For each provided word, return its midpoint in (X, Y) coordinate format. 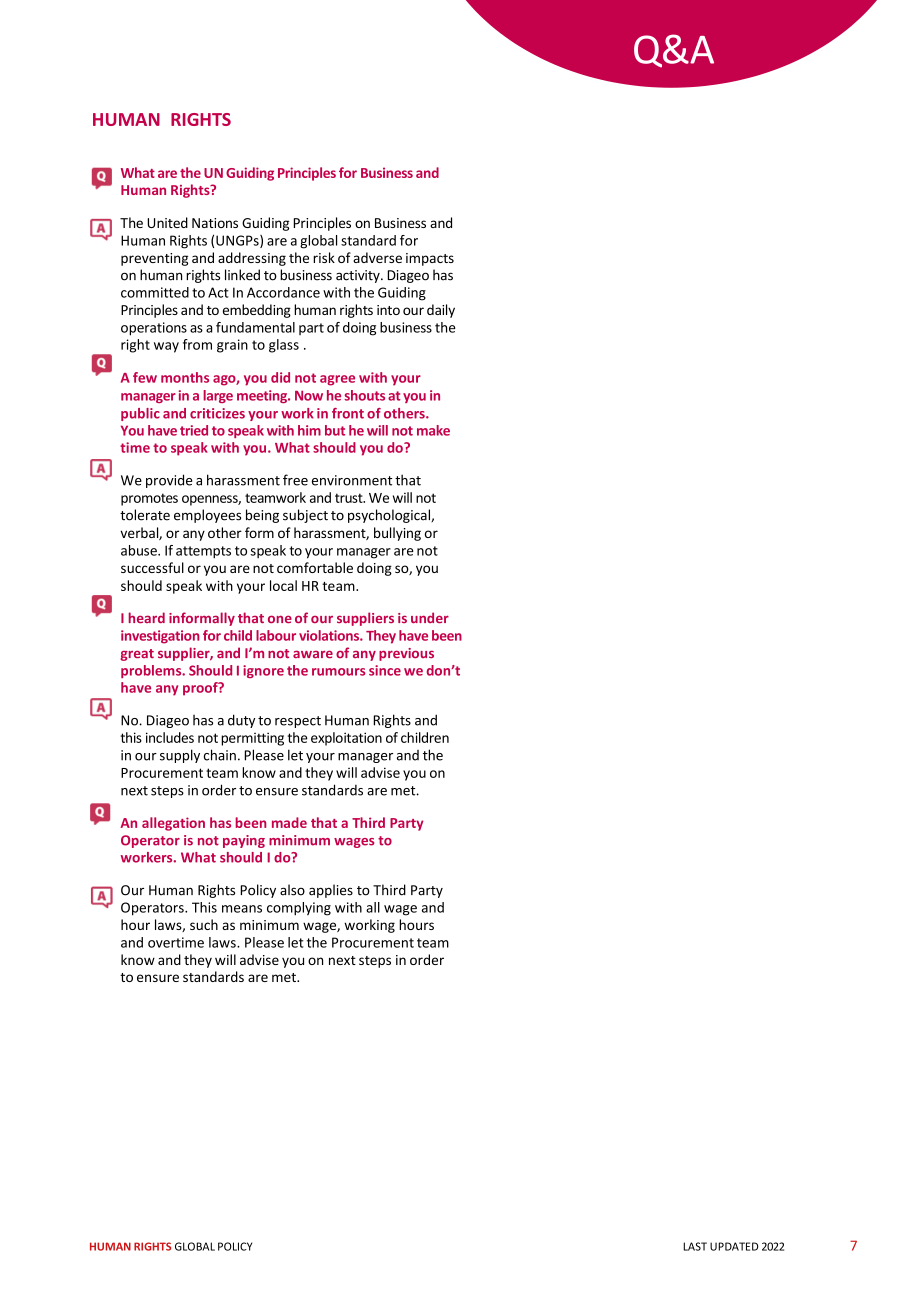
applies (331, 891)
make (433, 430)
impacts (430, 259)
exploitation (346, 739)
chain (220, 755)
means (242, 909)
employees (207, 516)
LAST (695, 1246)
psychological (390, 516)
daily (441, 311)
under (430, 617)
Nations (215, 223)
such (204, 924)
